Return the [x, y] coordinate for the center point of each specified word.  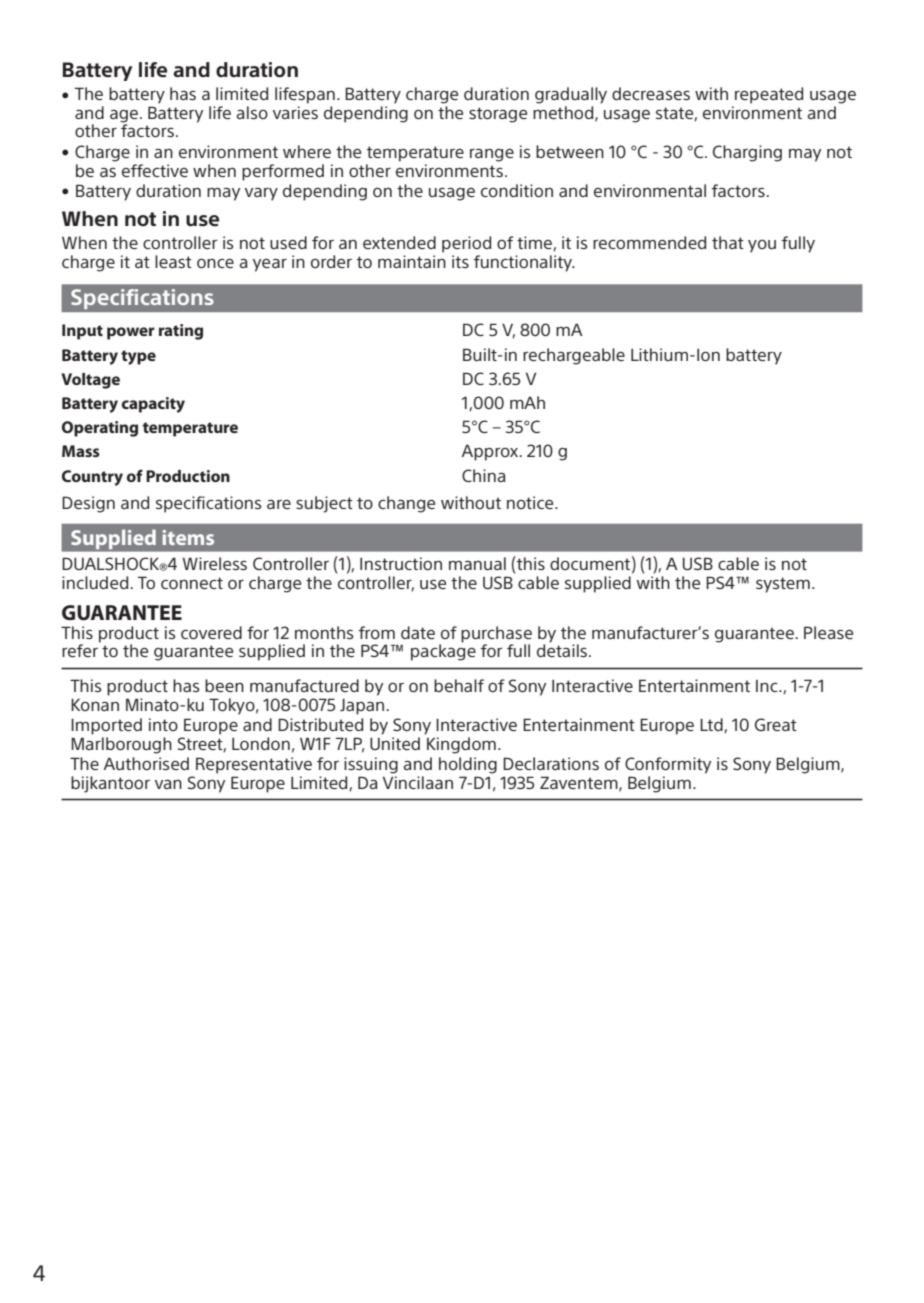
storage [498, 115]
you [762, 246]
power [131, 333]
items [188, 537]
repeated [769, 95]
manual [477, 563]
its [460, 261]
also [252, 112]
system [783, 585]
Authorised [146, 763]
